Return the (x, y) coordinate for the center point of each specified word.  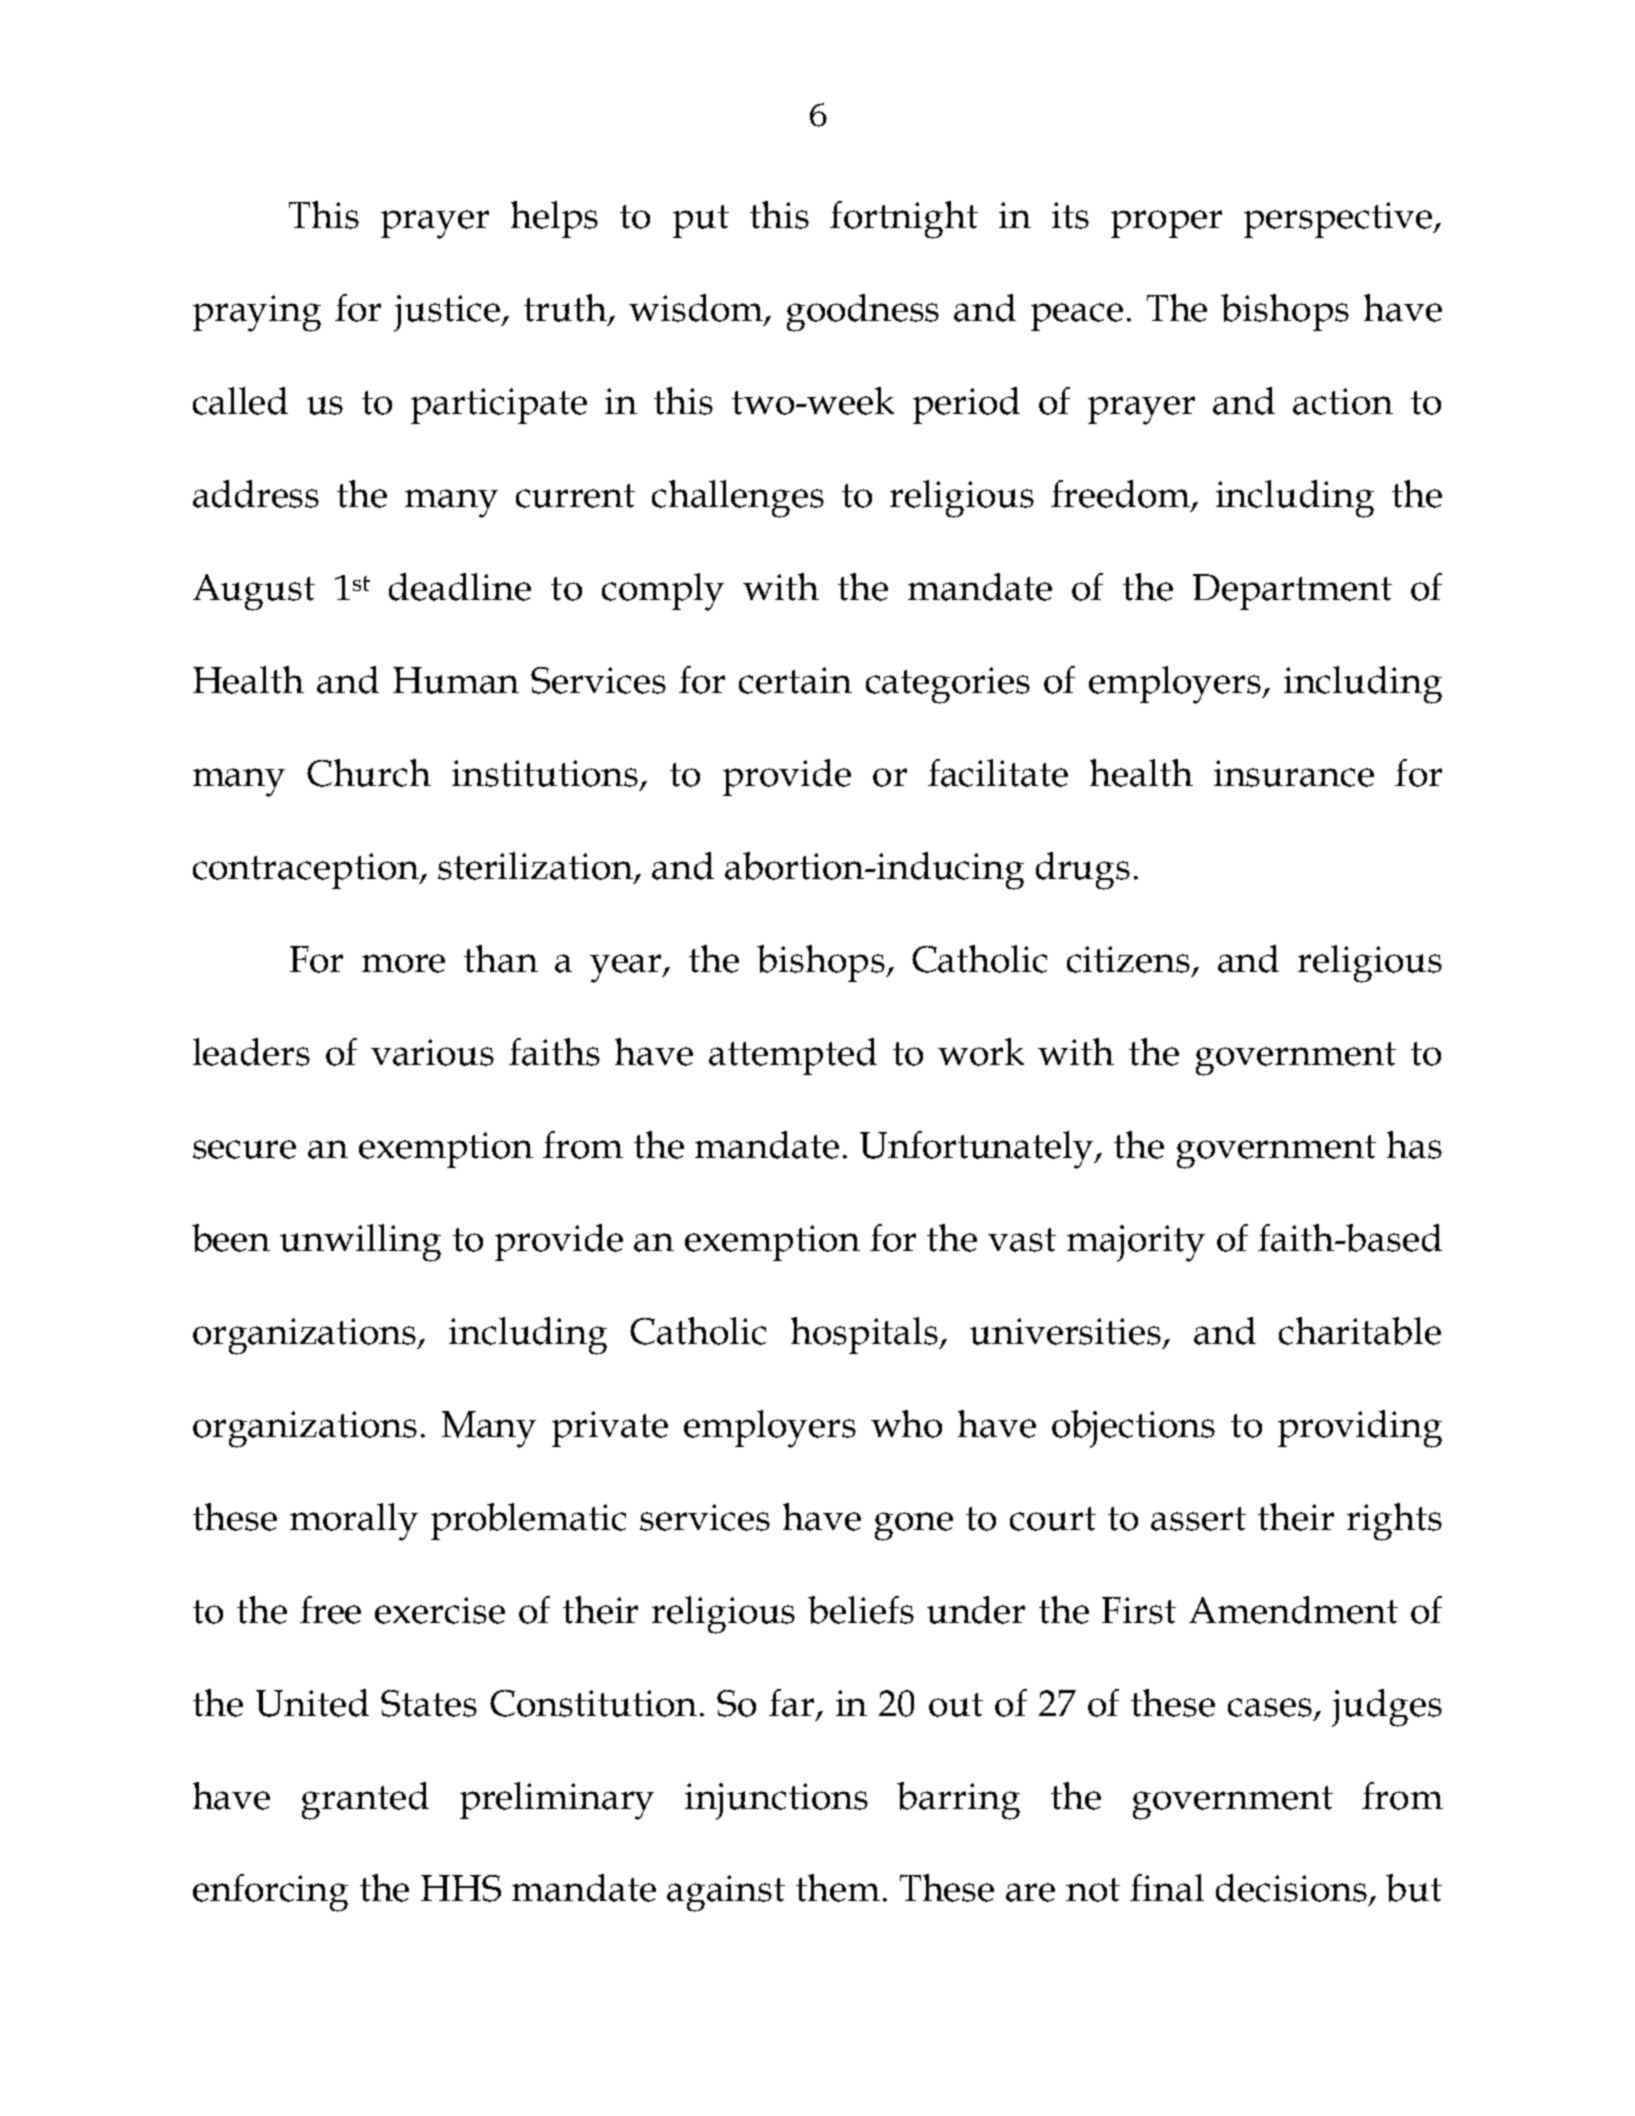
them (838, 1888)
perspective (1339, 220)
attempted (793, 1056)
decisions (1291, 1888)
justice (448, 313)
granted (365, 1801)
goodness (863, 313)
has (1414, 1145)
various (432, 1052)
